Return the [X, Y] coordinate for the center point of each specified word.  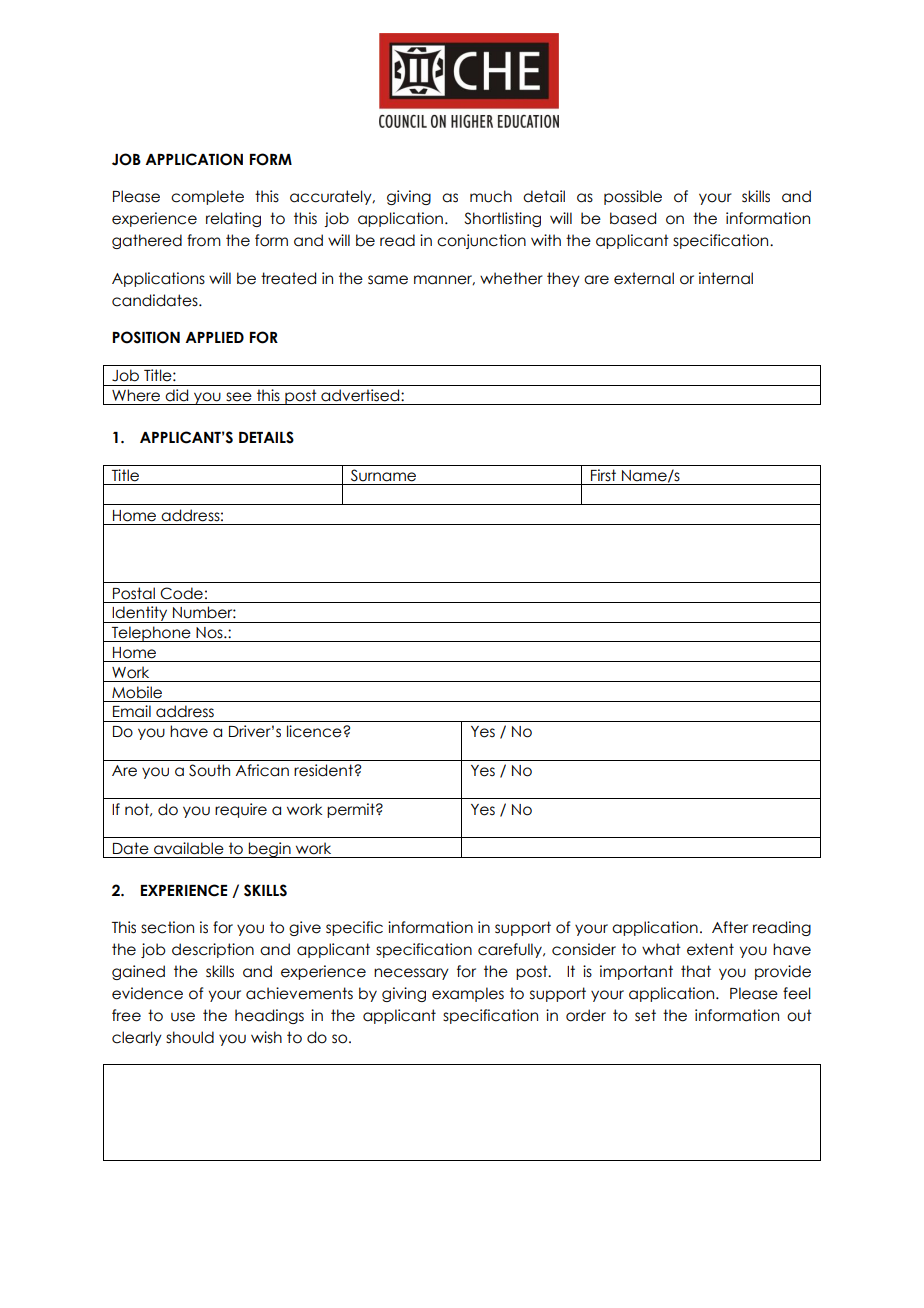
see [239, 397]
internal [726, 278]
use [183, 1017]
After [730, 927]
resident [324, 770]
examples [468, 994]
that [696, 971]
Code [181, 593]
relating [233, 219]
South [209, 770]
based [633, 218]
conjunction [481, 241]
